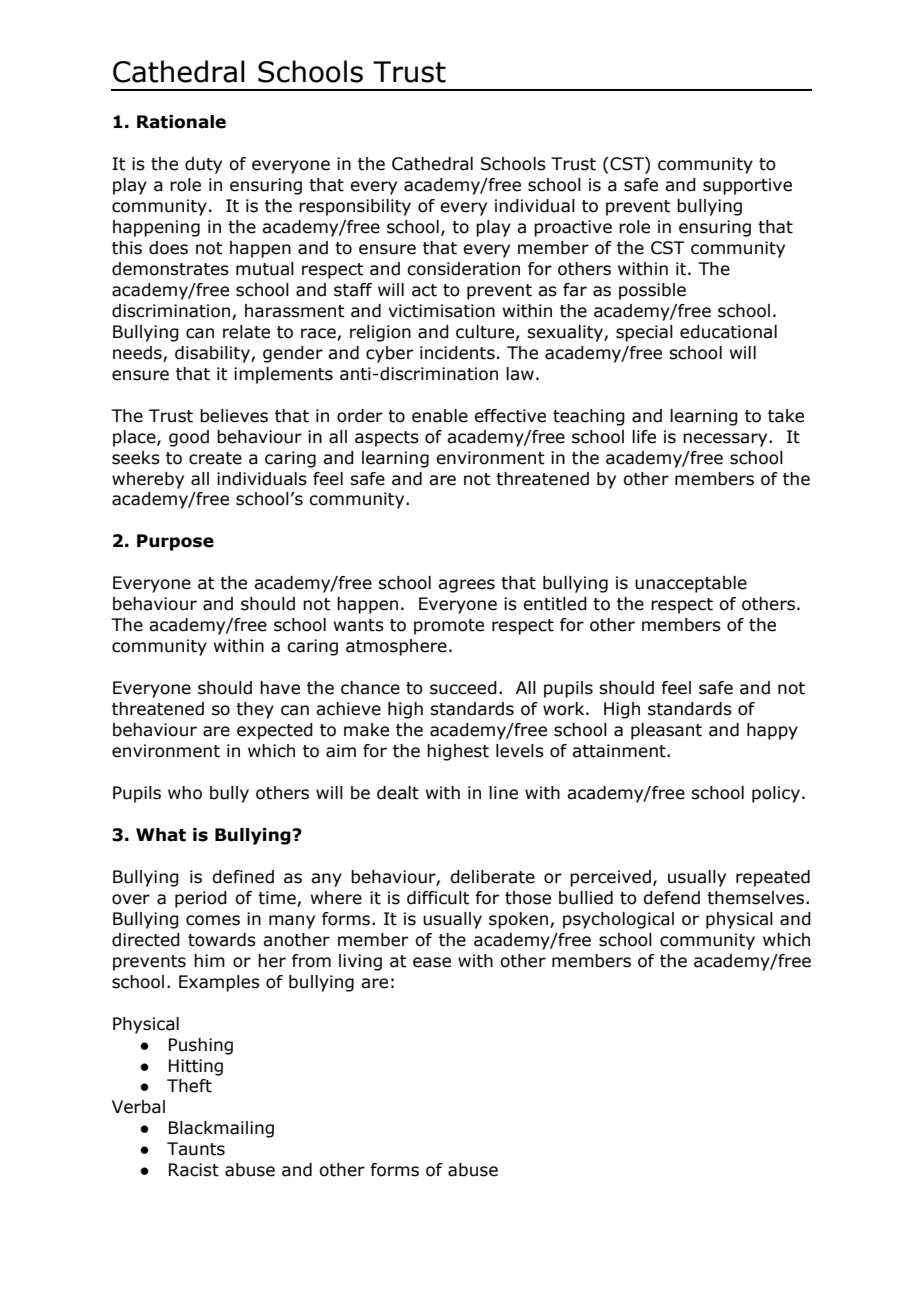 The image size is (924, 1308). I want to click on responsibility, so click(355, 207).
